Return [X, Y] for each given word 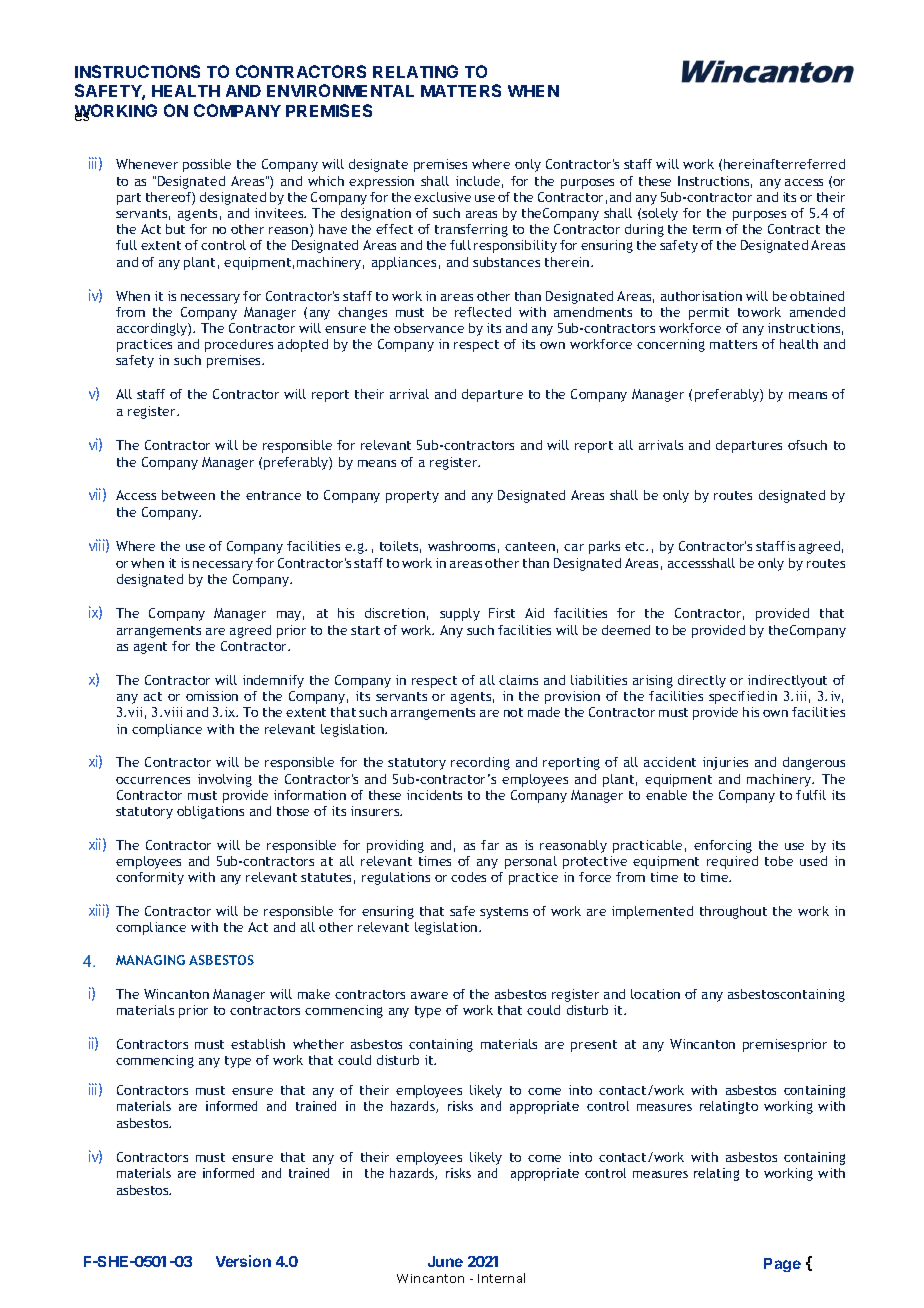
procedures [239, 345]
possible [207, 165]
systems [504, 913]
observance [429, 328]
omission [212, 696]
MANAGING [150, 960]
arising [653, 681]
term [707, 229]
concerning [671, 345]
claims [518, 680]
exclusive [442, 197]
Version [243, 1261]
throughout [733, 912]
